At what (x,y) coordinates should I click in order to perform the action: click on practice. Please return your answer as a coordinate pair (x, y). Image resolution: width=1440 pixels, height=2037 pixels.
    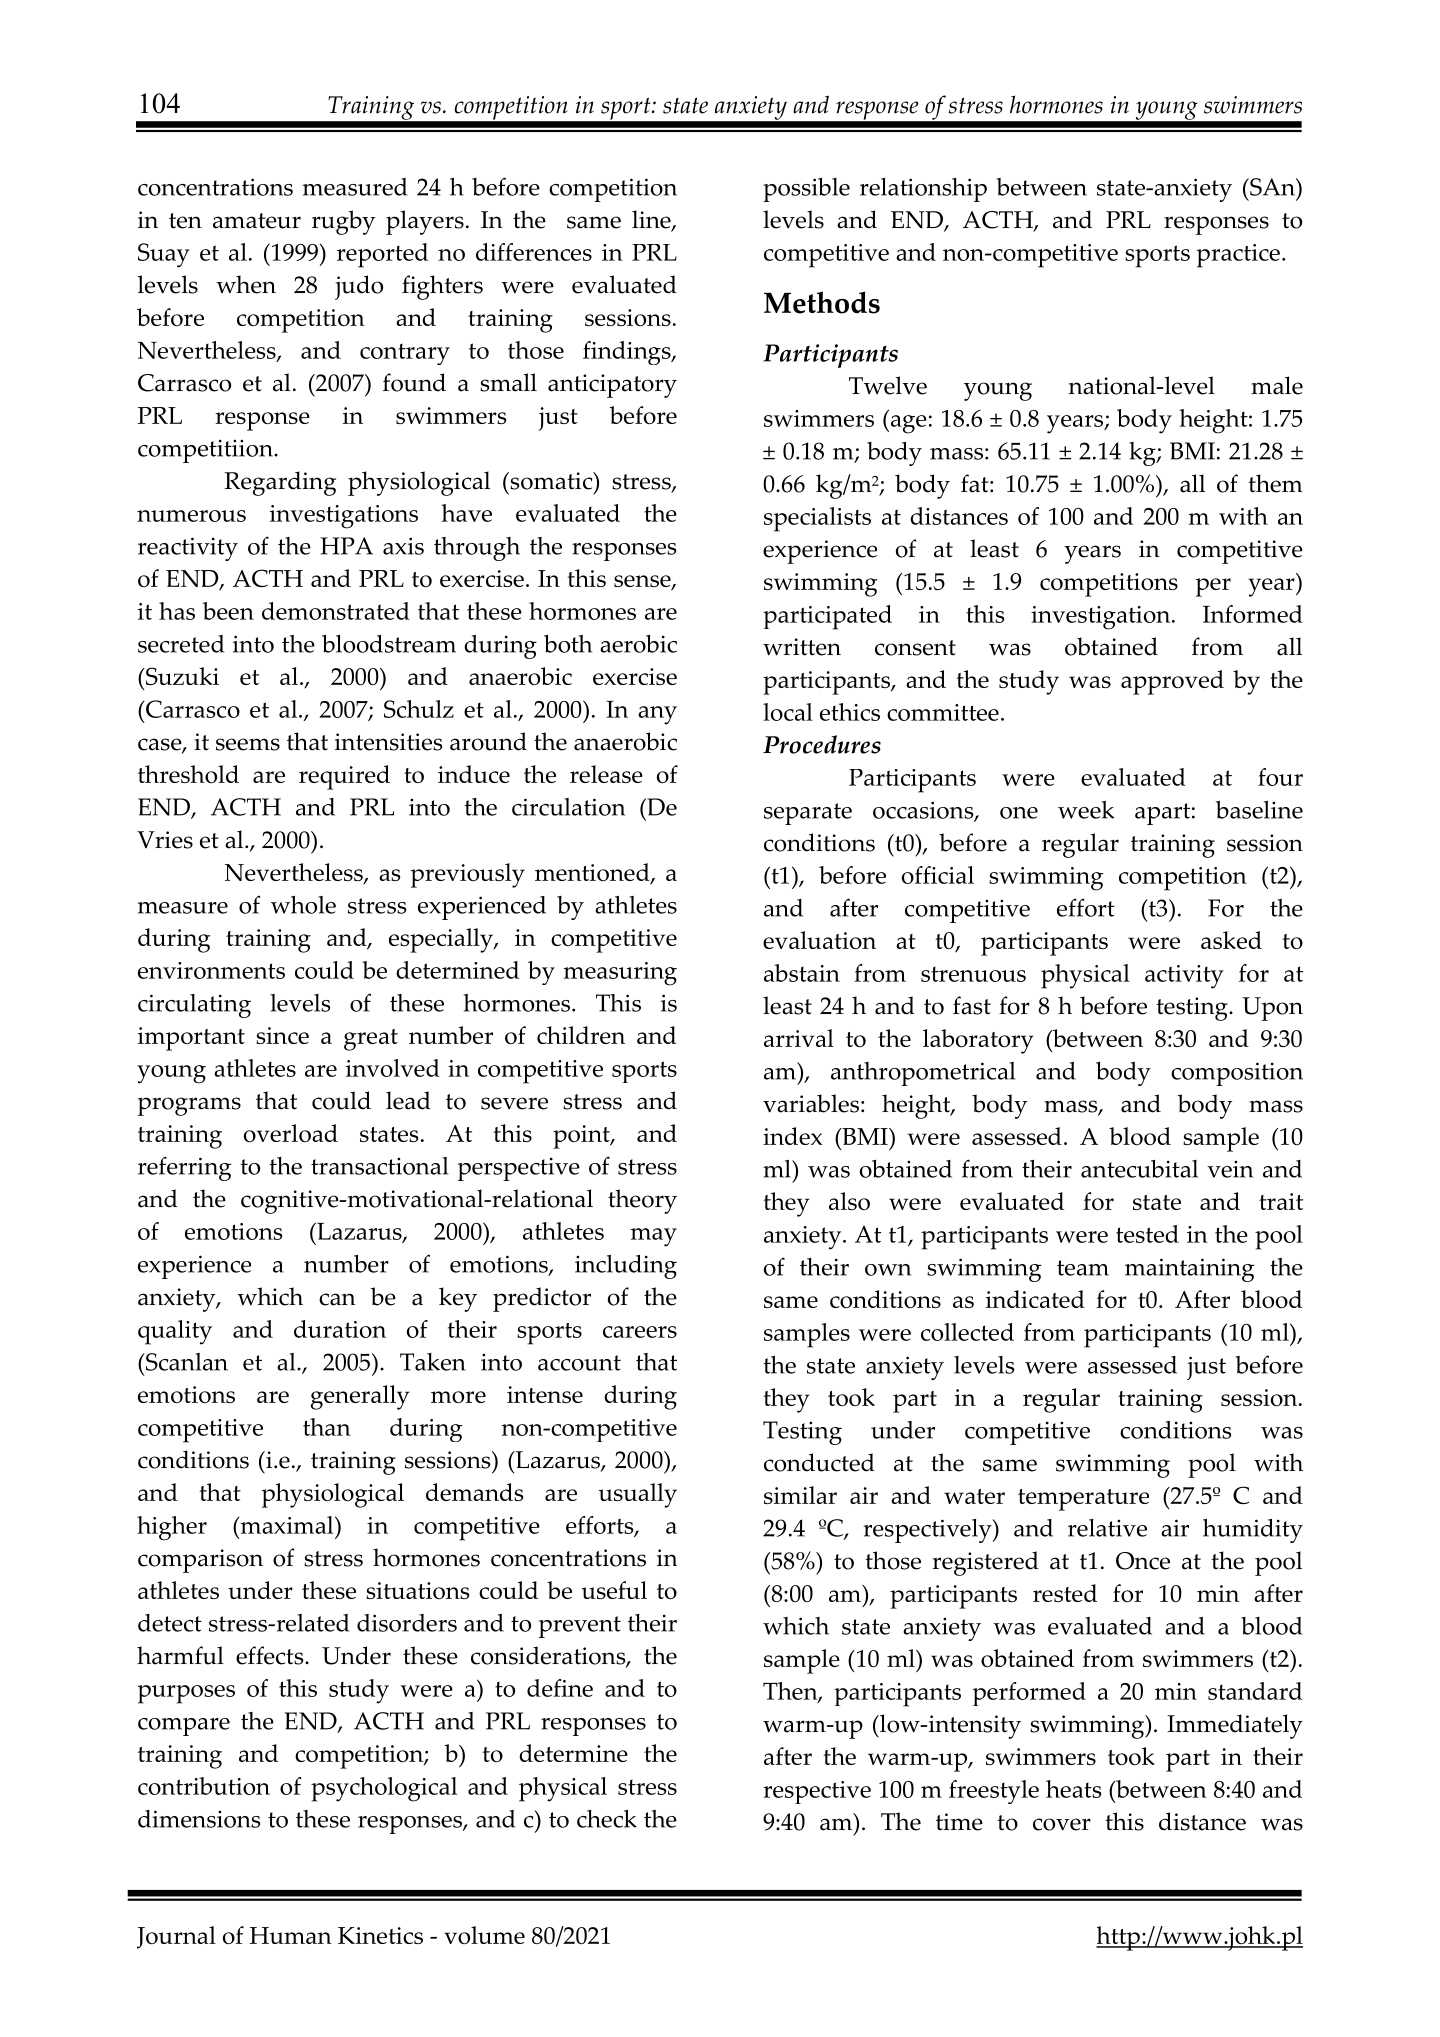
    Looking at the image, I should click on (1238, 256).
